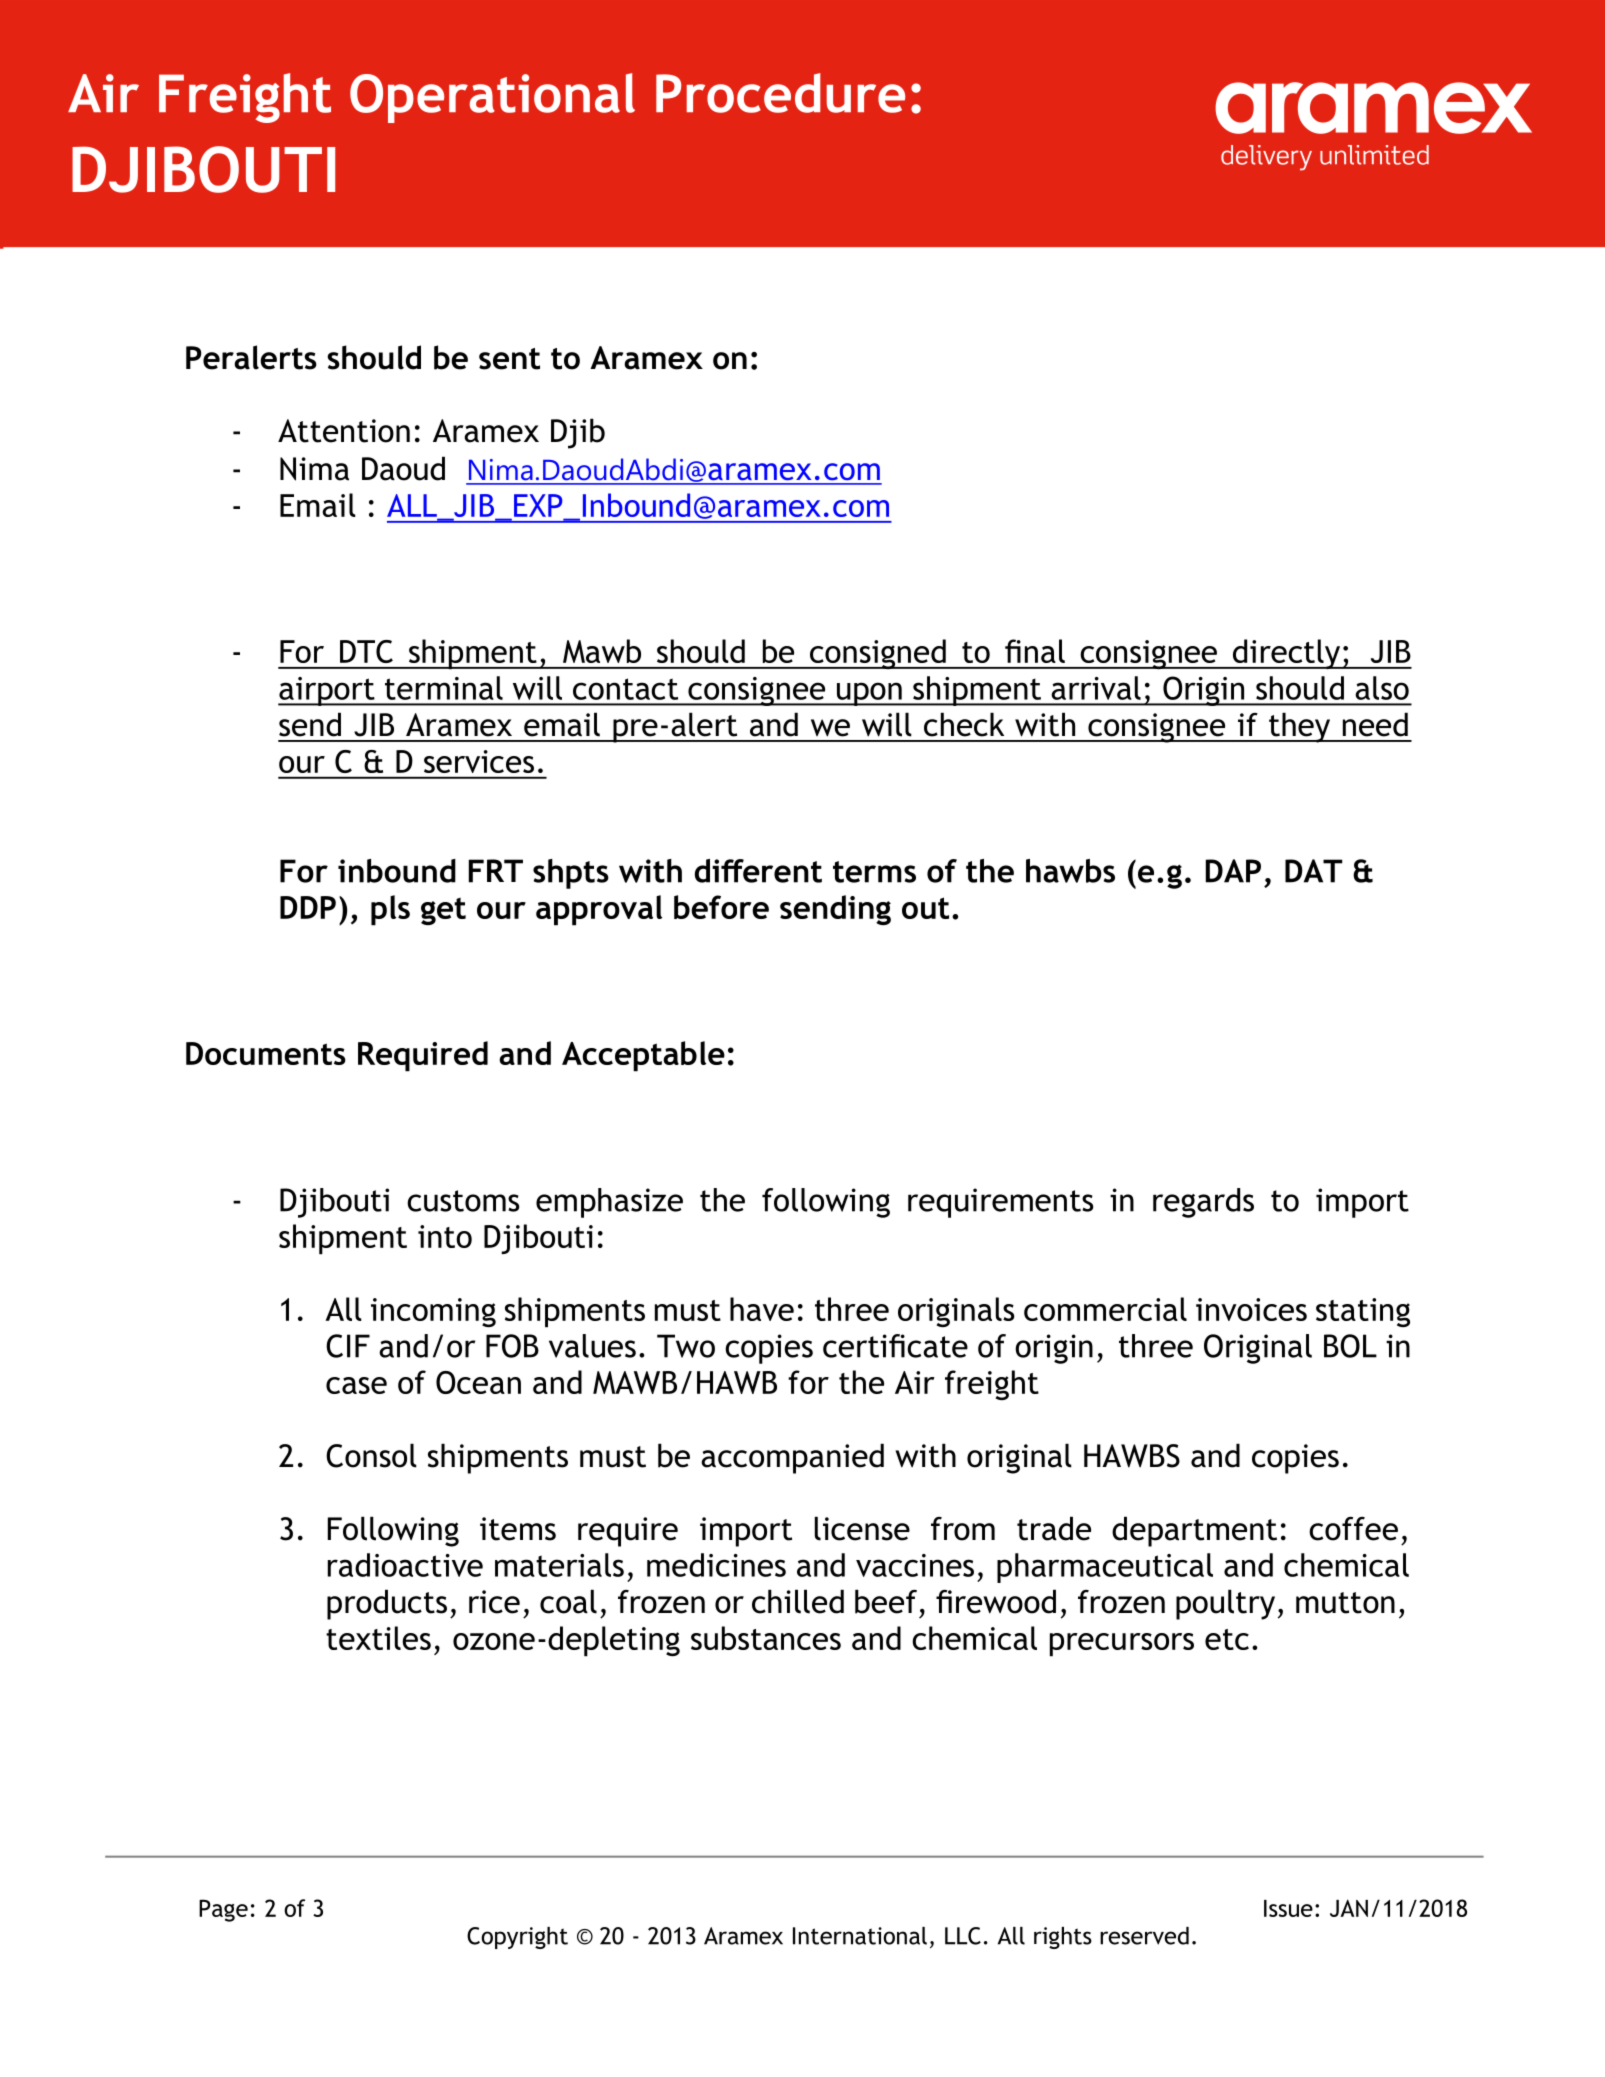 This screenshot has width=1605, height=2077. I want to click on directly, so click(1286, 654).
